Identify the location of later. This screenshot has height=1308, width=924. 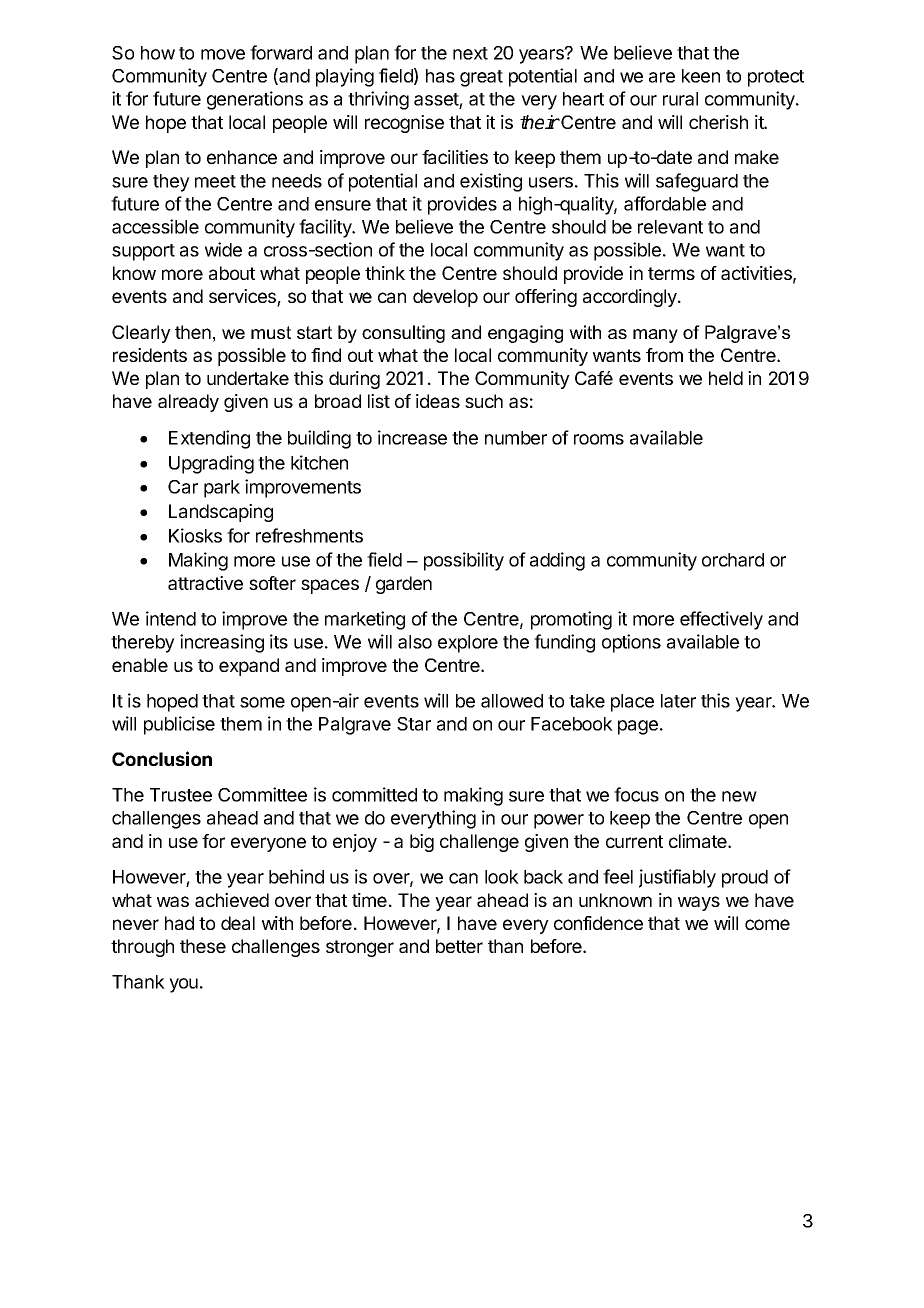
(678, 701).
